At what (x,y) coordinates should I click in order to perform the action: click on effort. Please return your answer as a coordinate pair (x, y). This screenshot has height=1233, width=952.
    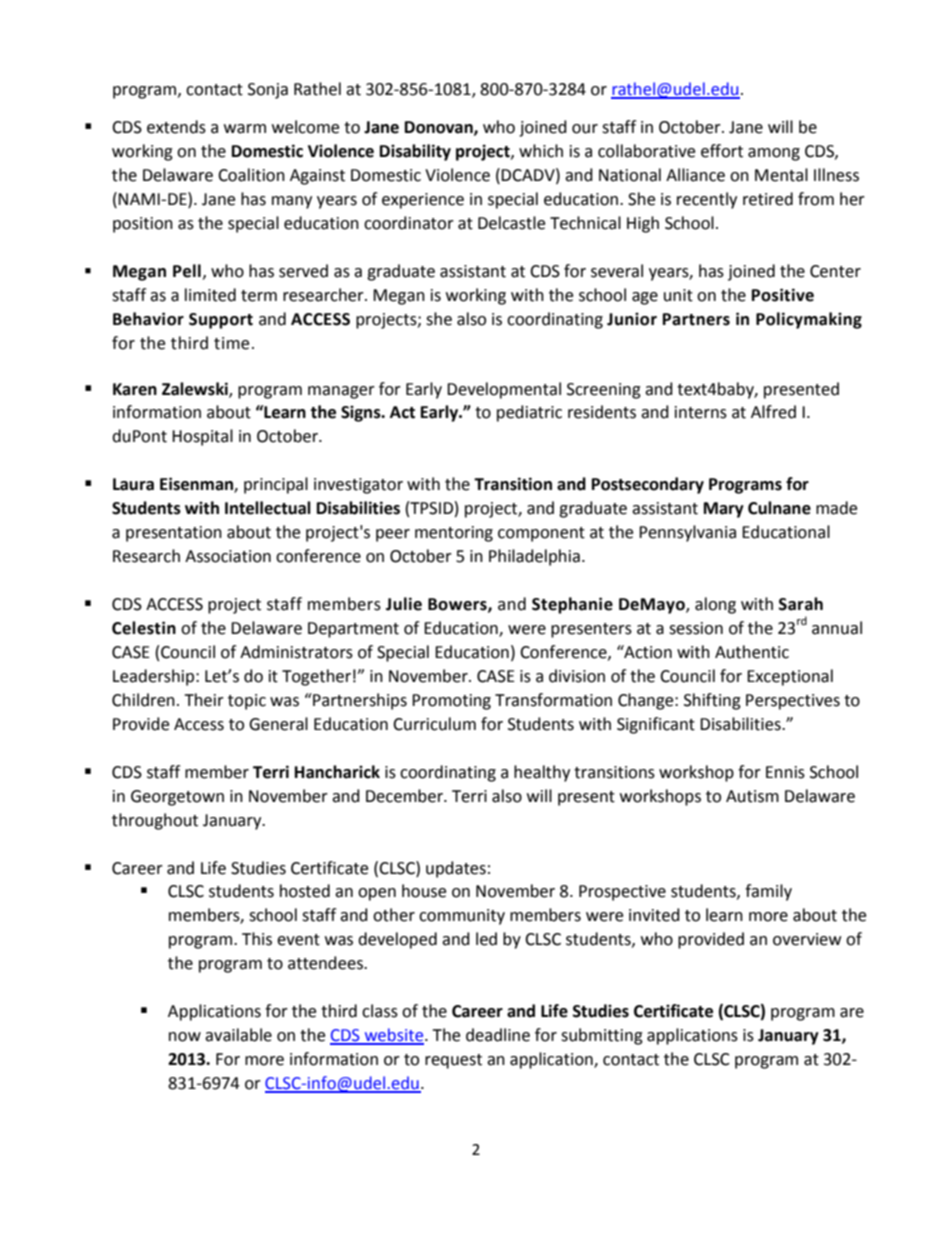
    Looking at the image, I should click on (722, 151).
